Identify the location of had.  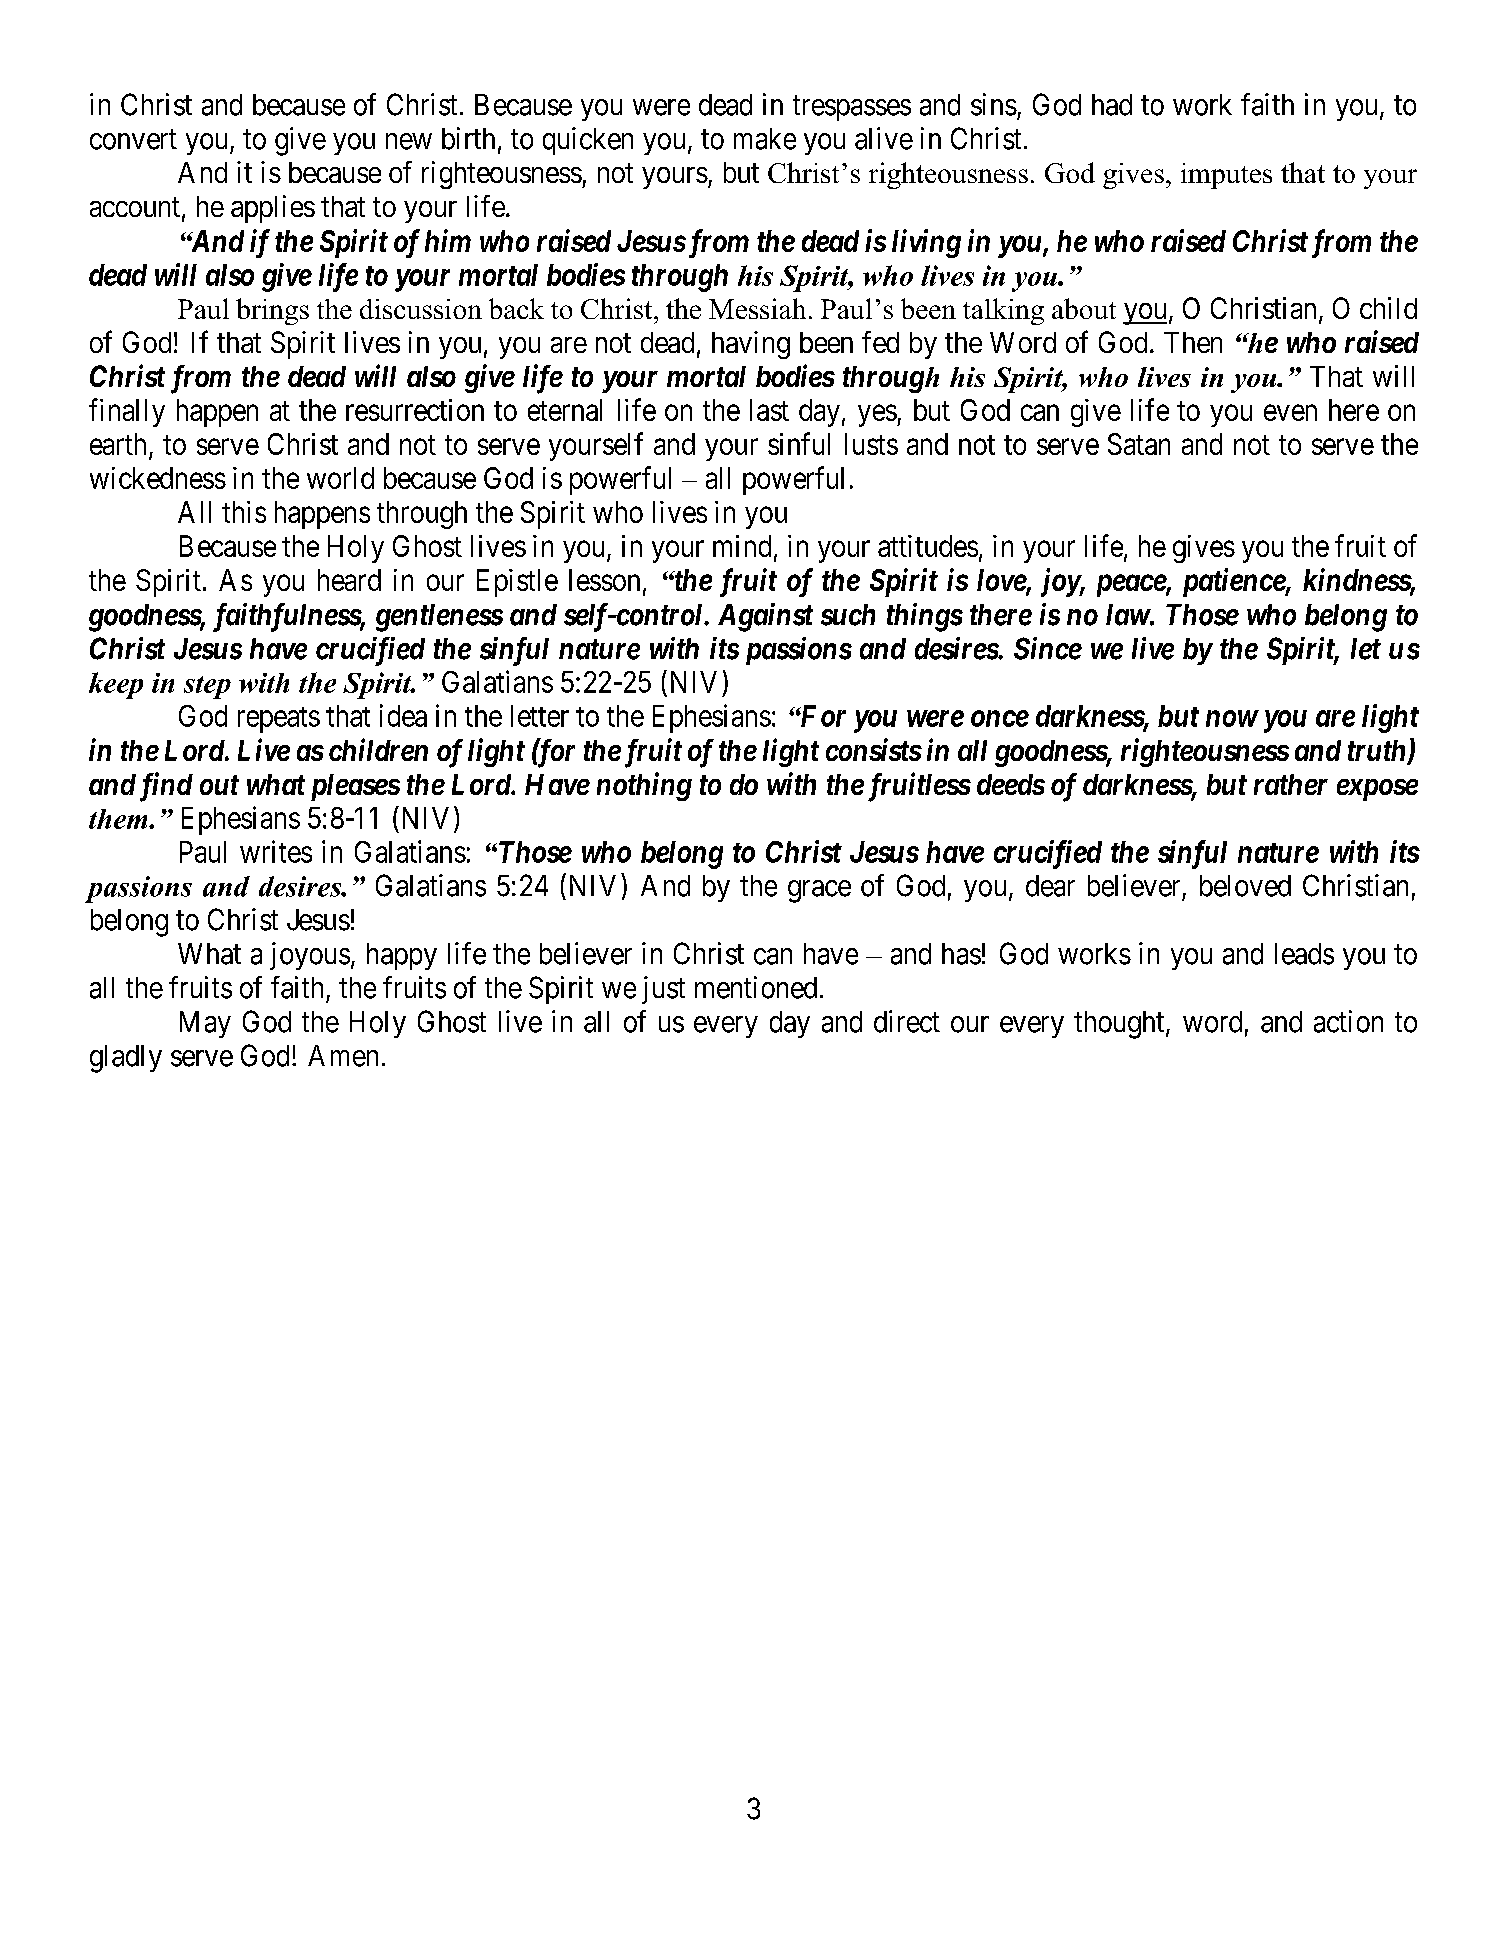
(1112, 105).
